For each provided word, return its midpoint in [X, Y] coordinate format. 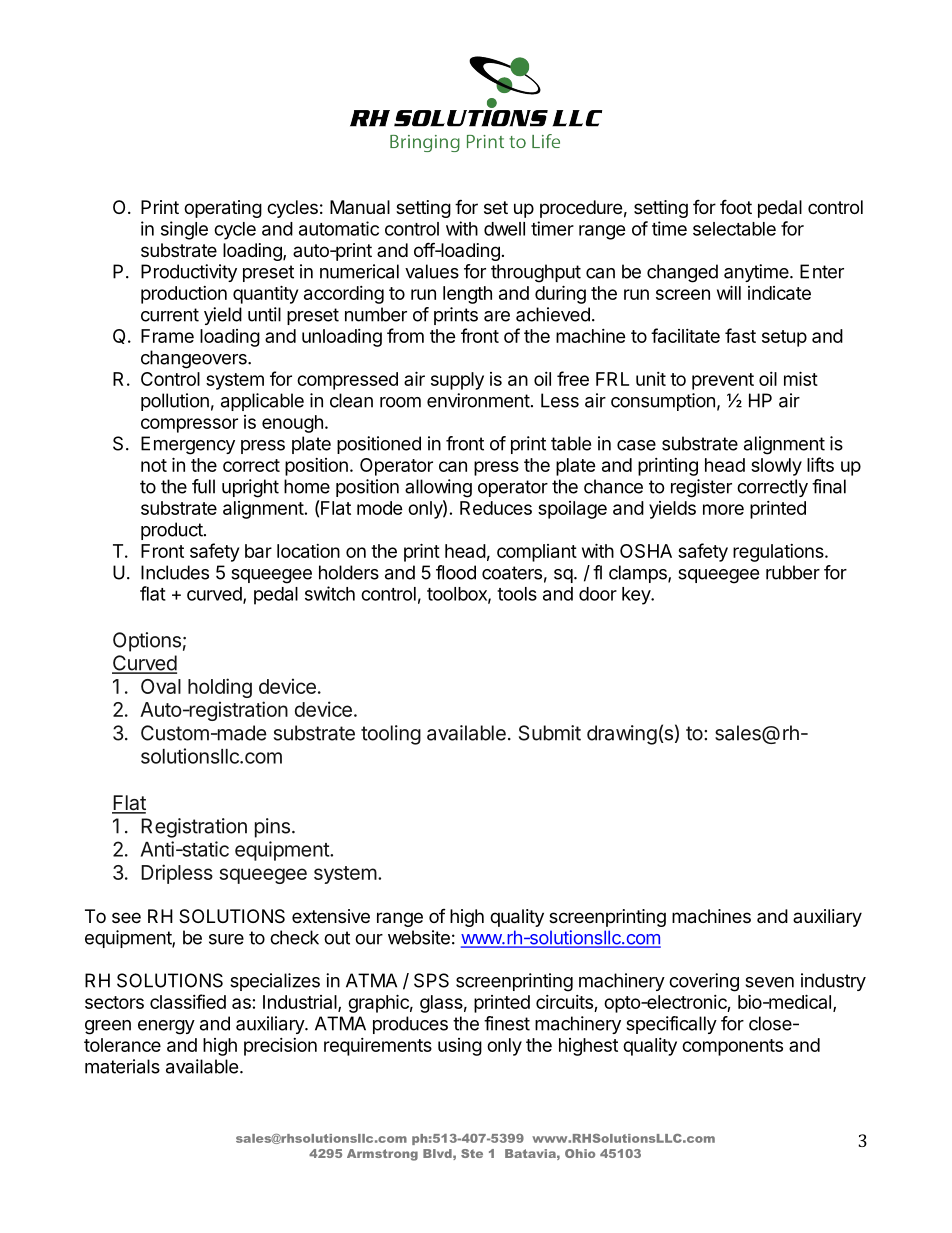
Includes [175, 572]
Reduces [496, 508]
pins [272, 828]
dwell [504, 229]
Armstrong [382, 1155]
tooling [391, 735]
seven [769, 982]
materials [122, 1066]
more [723, 509]
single [184, 230]
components [732, 1047]
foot [736, 206]
